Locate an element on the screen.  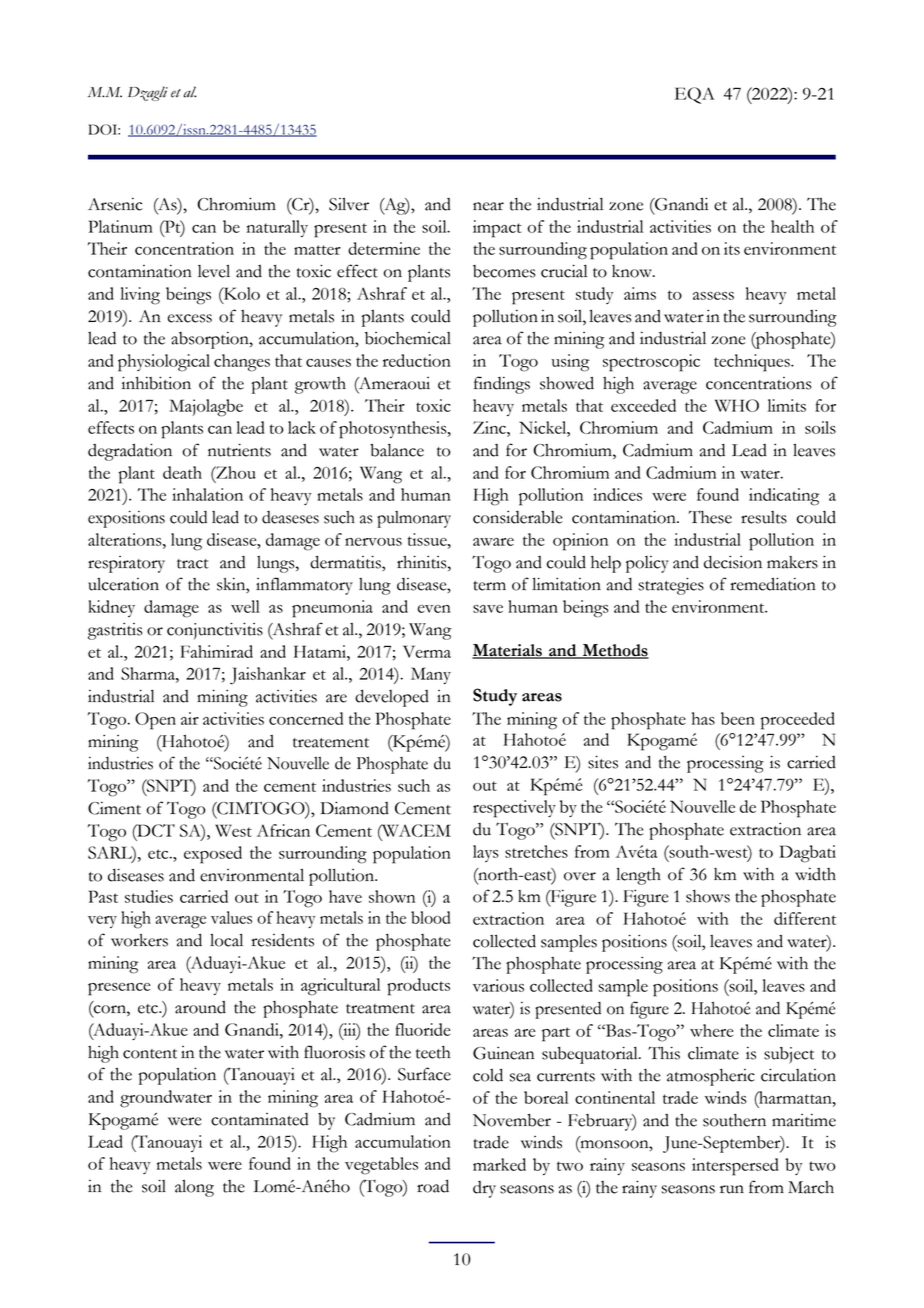
aware is located at coordinates (493, 542).
